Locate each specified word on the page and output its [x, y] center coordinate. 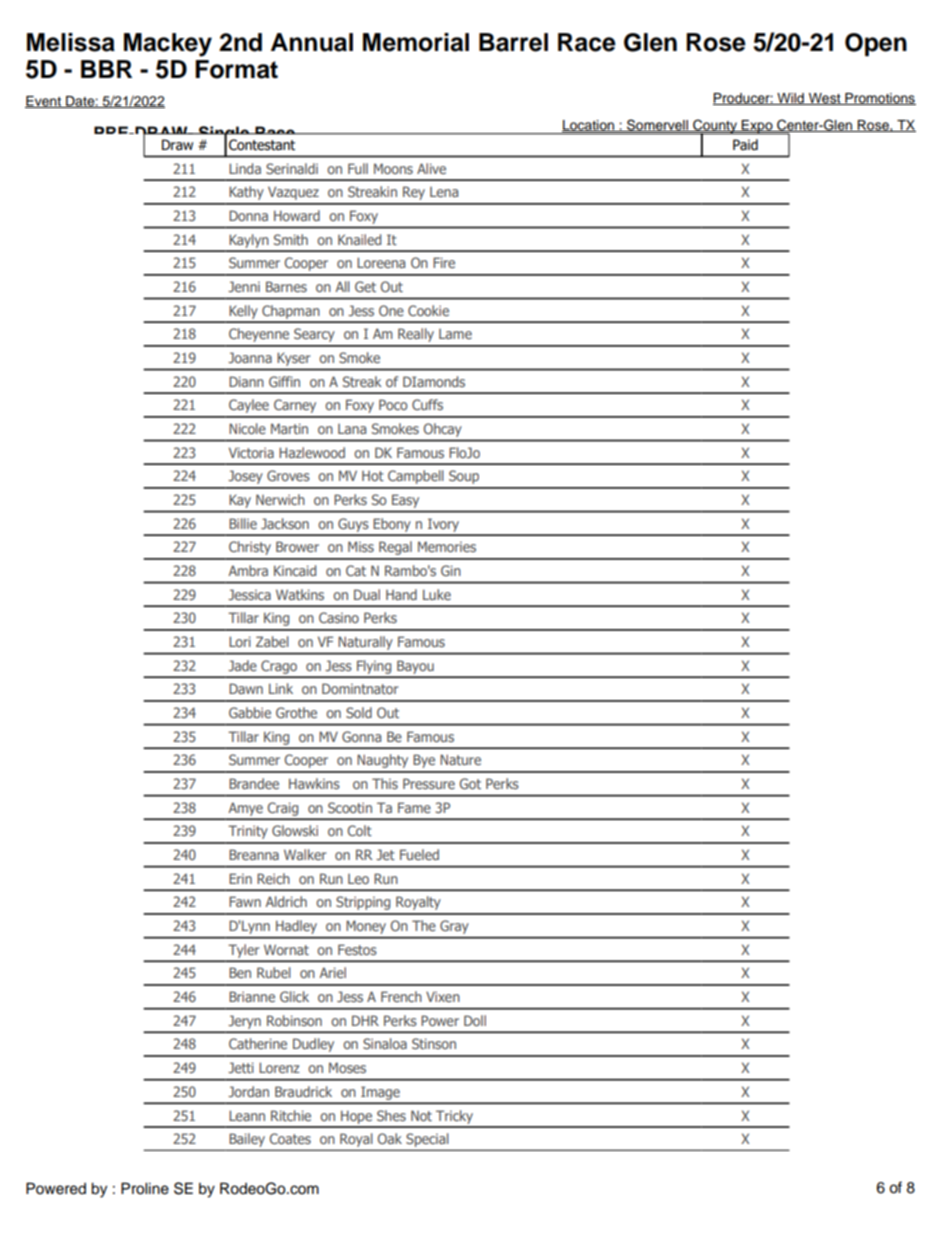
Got [470, 783]
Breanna [254, 854]
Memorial [416, 42]
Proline [145, 1188]
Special [427, 1140]
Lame [455, 334]
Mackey [168, 45]
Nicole [247, 428]
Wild [790, 99]
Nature [460, 759]
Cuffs [427, 404]
